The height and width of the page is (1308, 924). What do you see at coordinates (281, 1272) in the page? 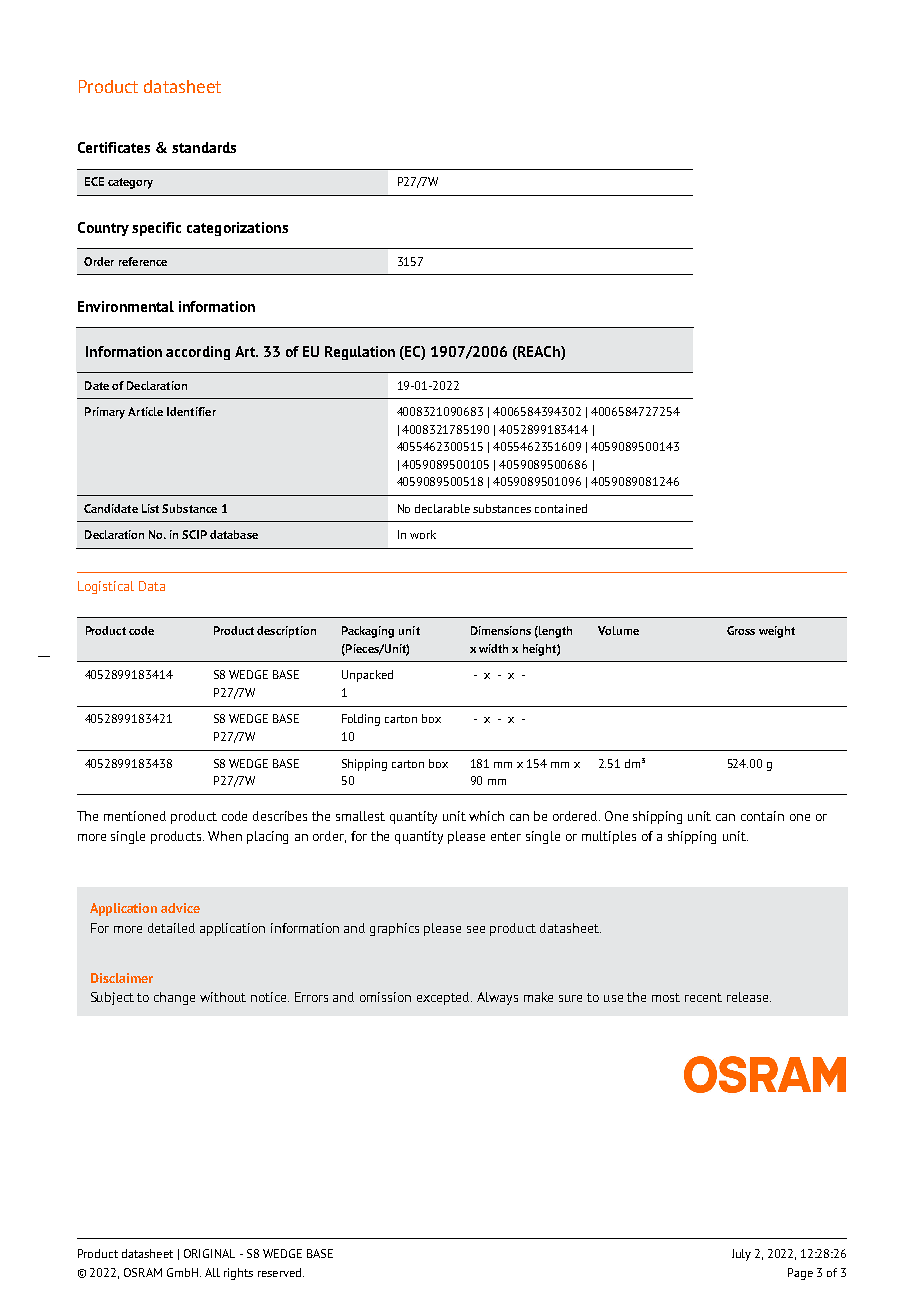
I see `reserved` at bounding box center [281, 1272].
